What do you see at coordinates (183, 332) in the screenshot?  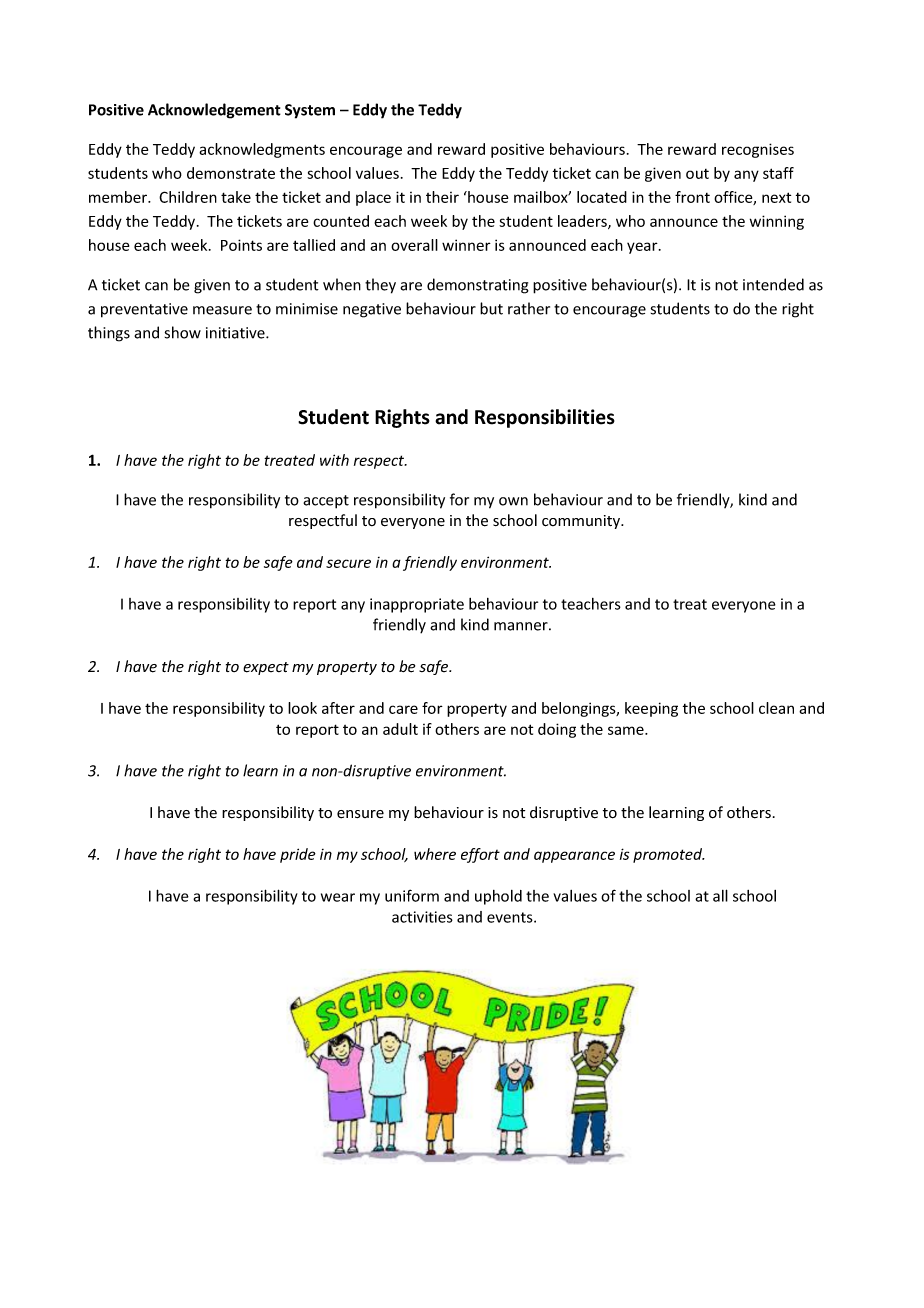 I see `show` at bounding box center [183, 332].
